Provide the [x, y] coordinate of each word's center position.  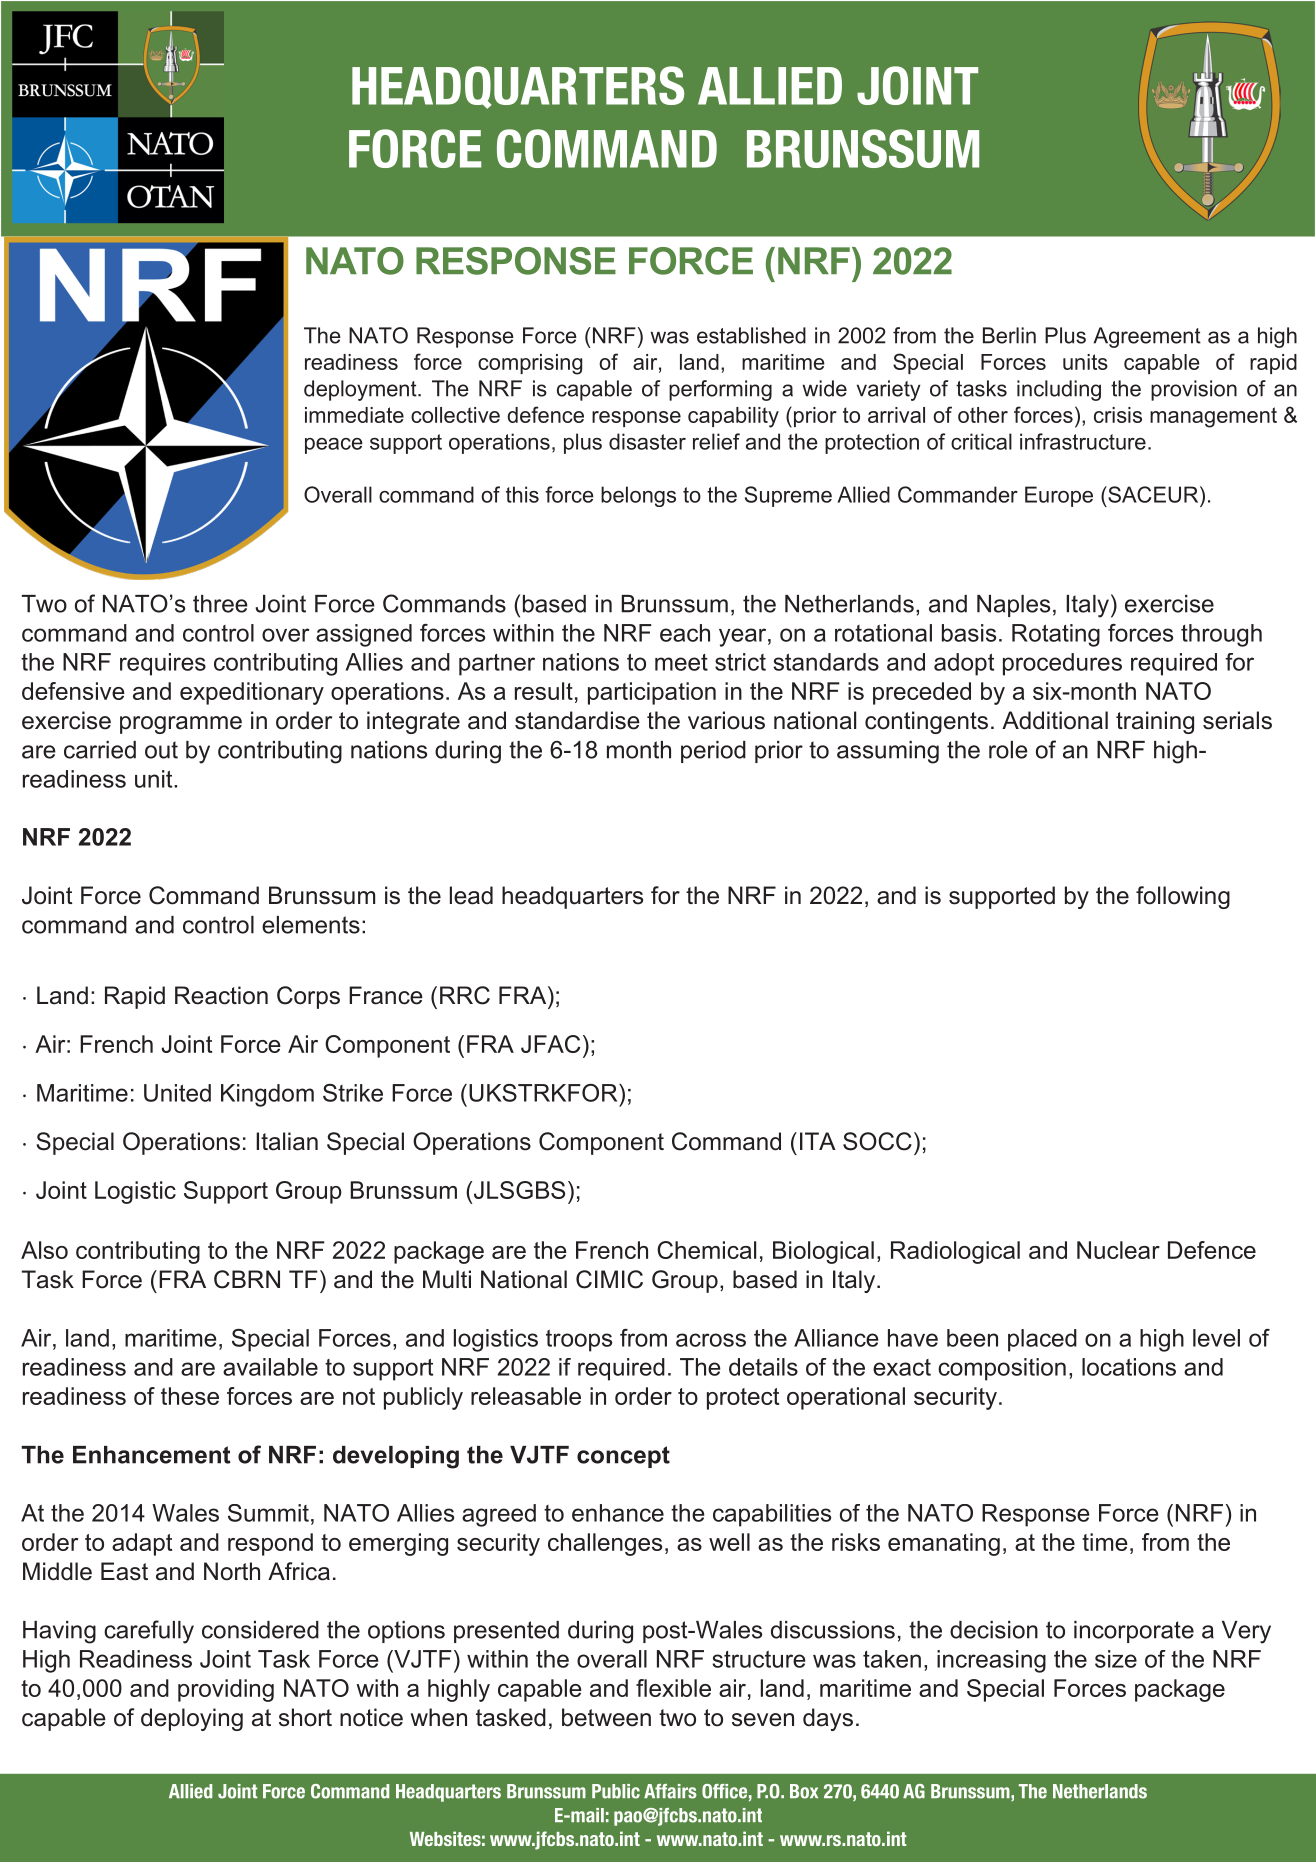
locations [1129, 1367]
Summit [268, 1513]
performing [720, 390]
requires [163, 664]
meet [681, 662]
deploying [192, 1719]
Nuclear [1118, 1250]
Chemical [706, 1250]
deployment [361, 390]
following [1183, 897]
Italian [287, 1141]
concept [623, 1457]
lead [471, 895]
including [1059, 390]
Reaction [221, 995]
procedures [1062, 664]
